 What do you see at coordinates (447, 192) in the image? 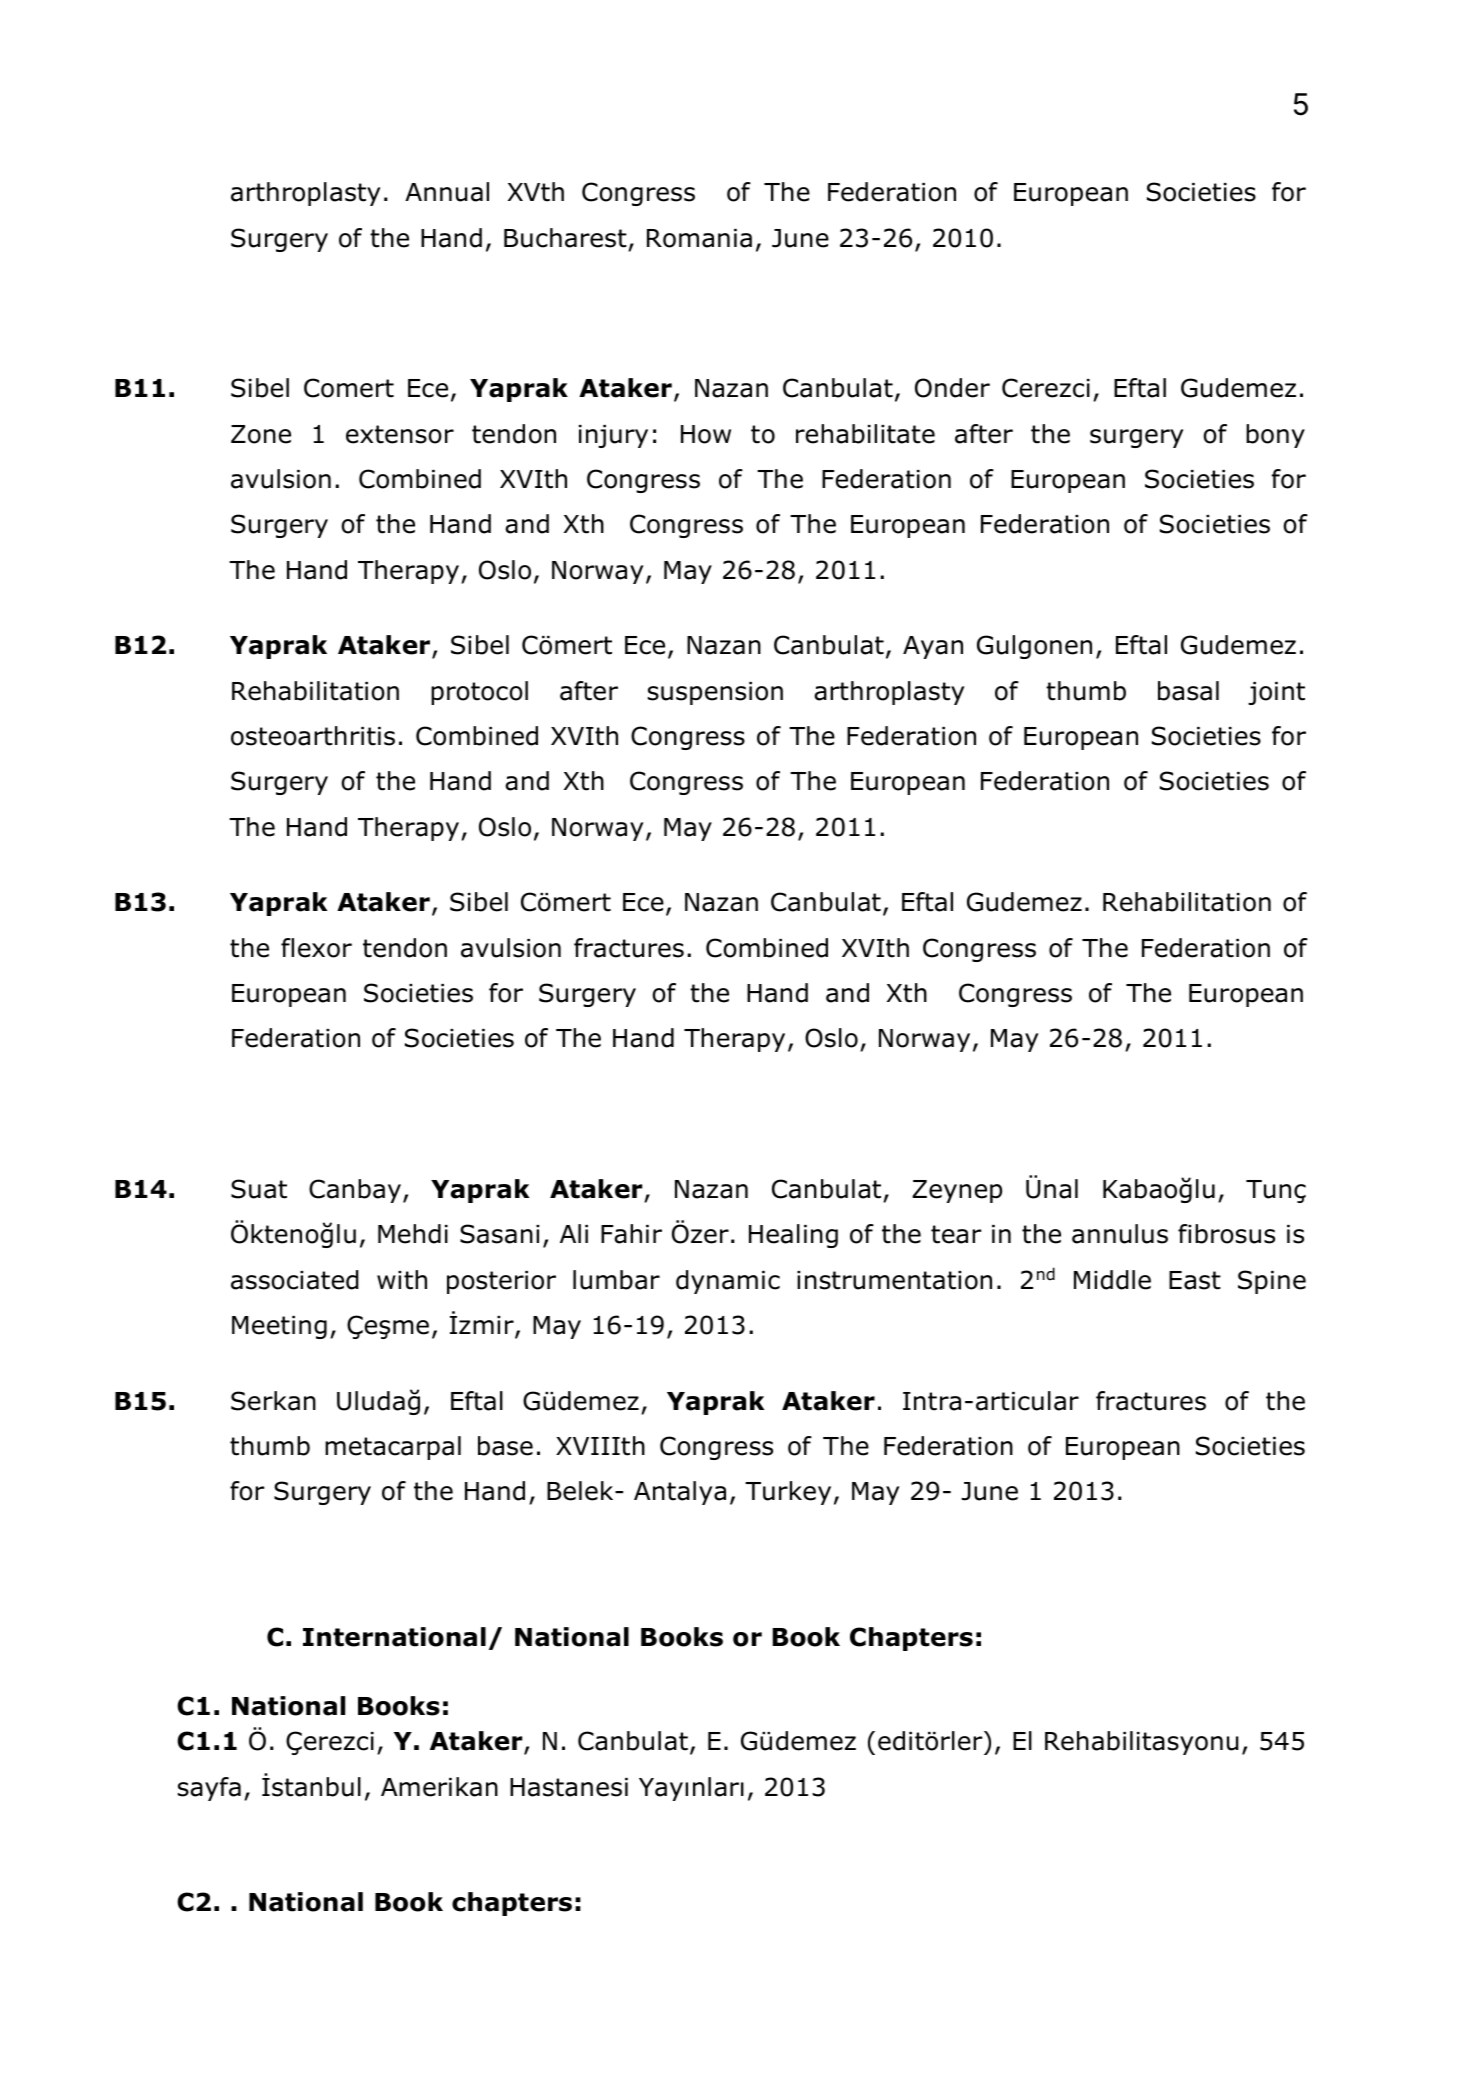
I see `Annual` at bounding box center [447, 192].
